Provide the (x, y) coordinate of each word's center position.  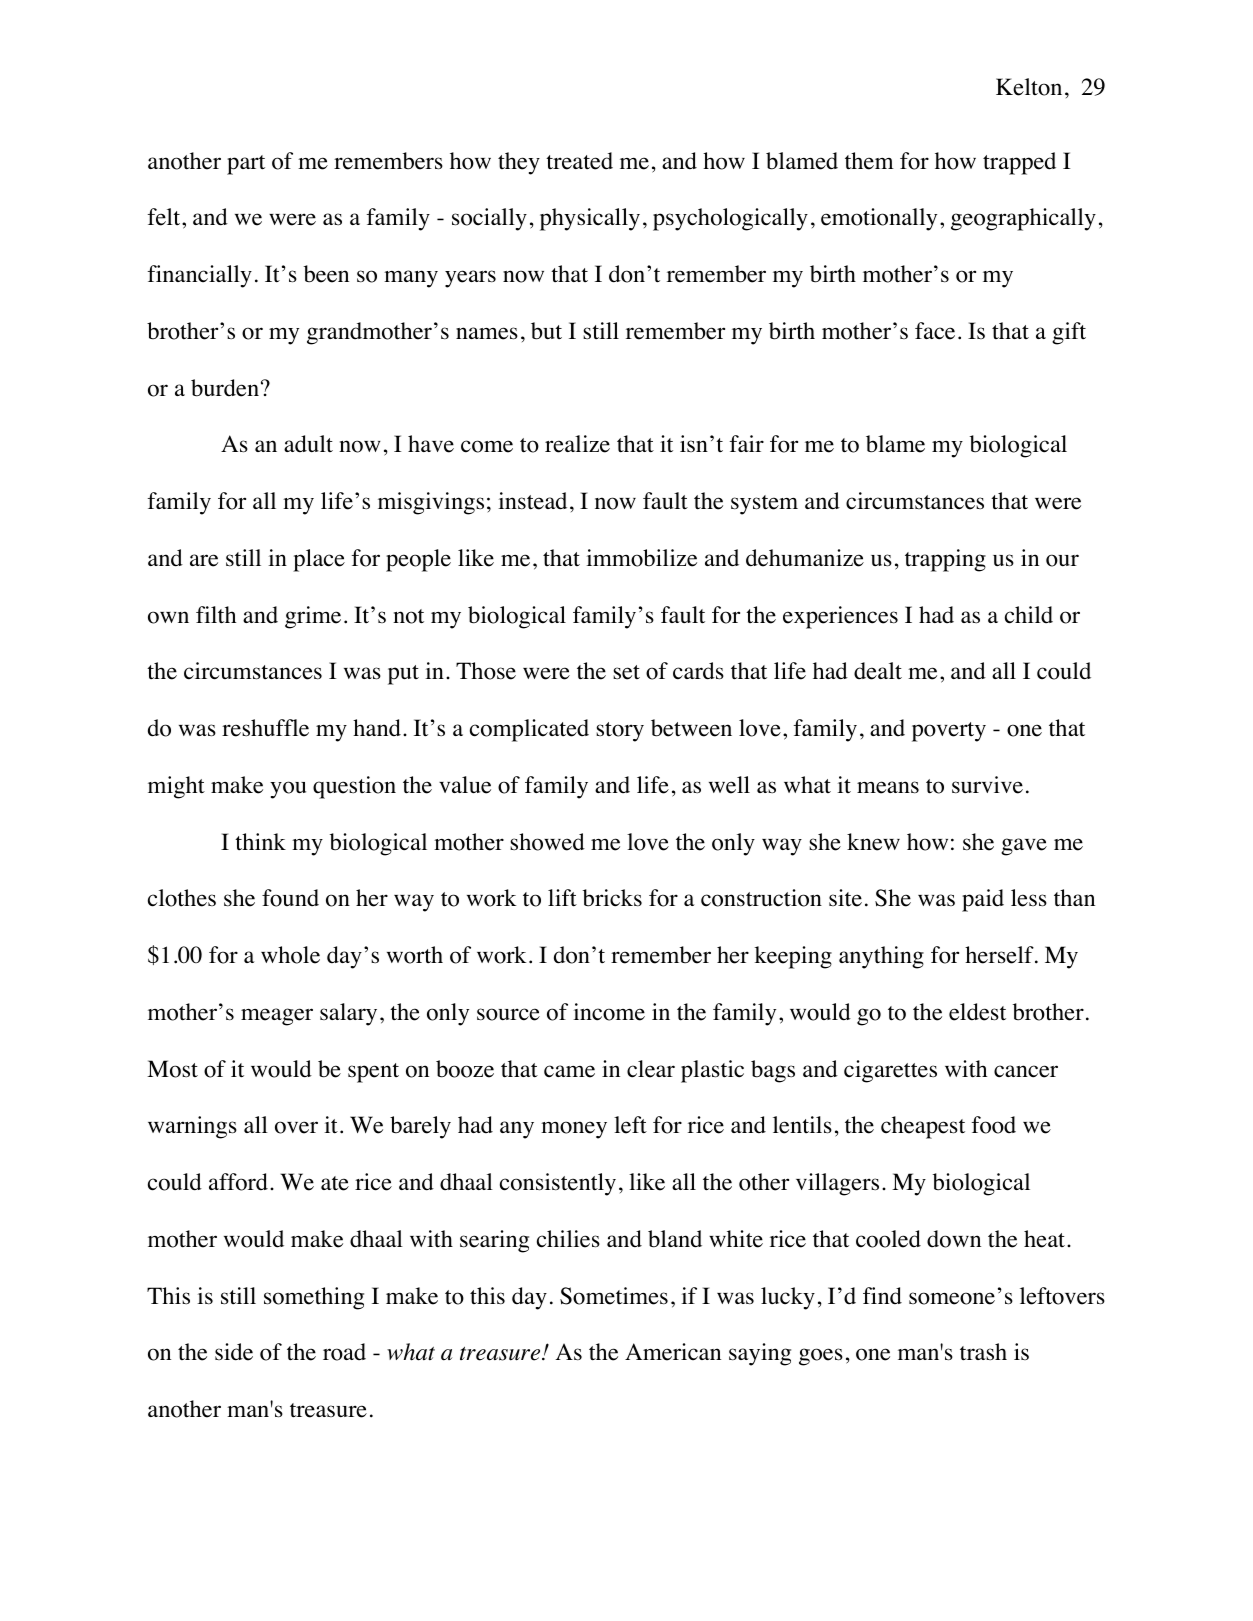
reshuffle (265, 728)
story (620, 732)
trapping (945, 560)
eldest (977, 1012)
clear (651, 1069)
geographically (1023, 219)
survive (987, 785)
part (246, 165)
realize (577, 444)
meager (277, 1017)
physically (590, 219)
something (314, 1298)
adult (308, 444)
